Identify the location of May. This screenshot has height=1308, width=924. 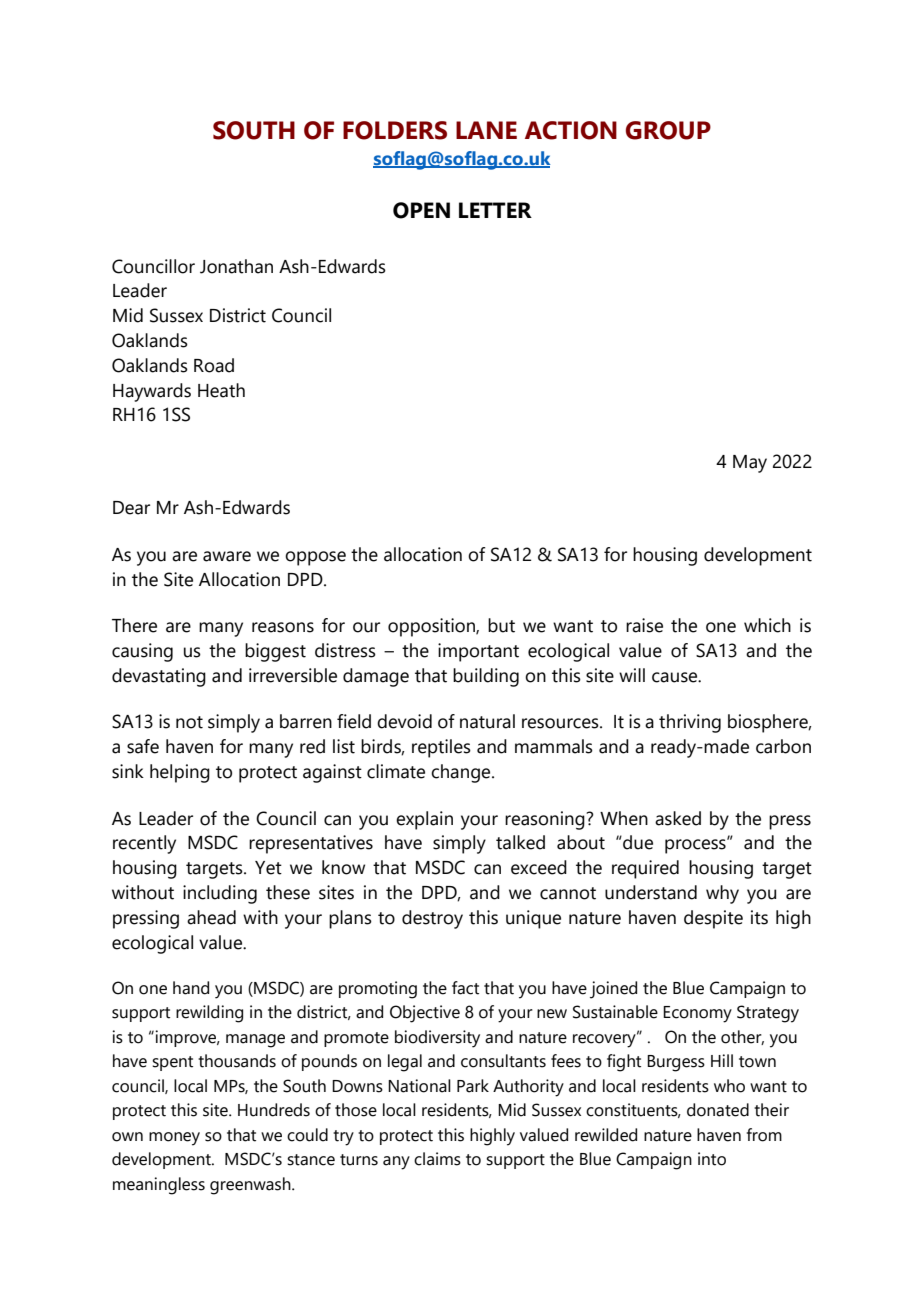
(750, 464).
